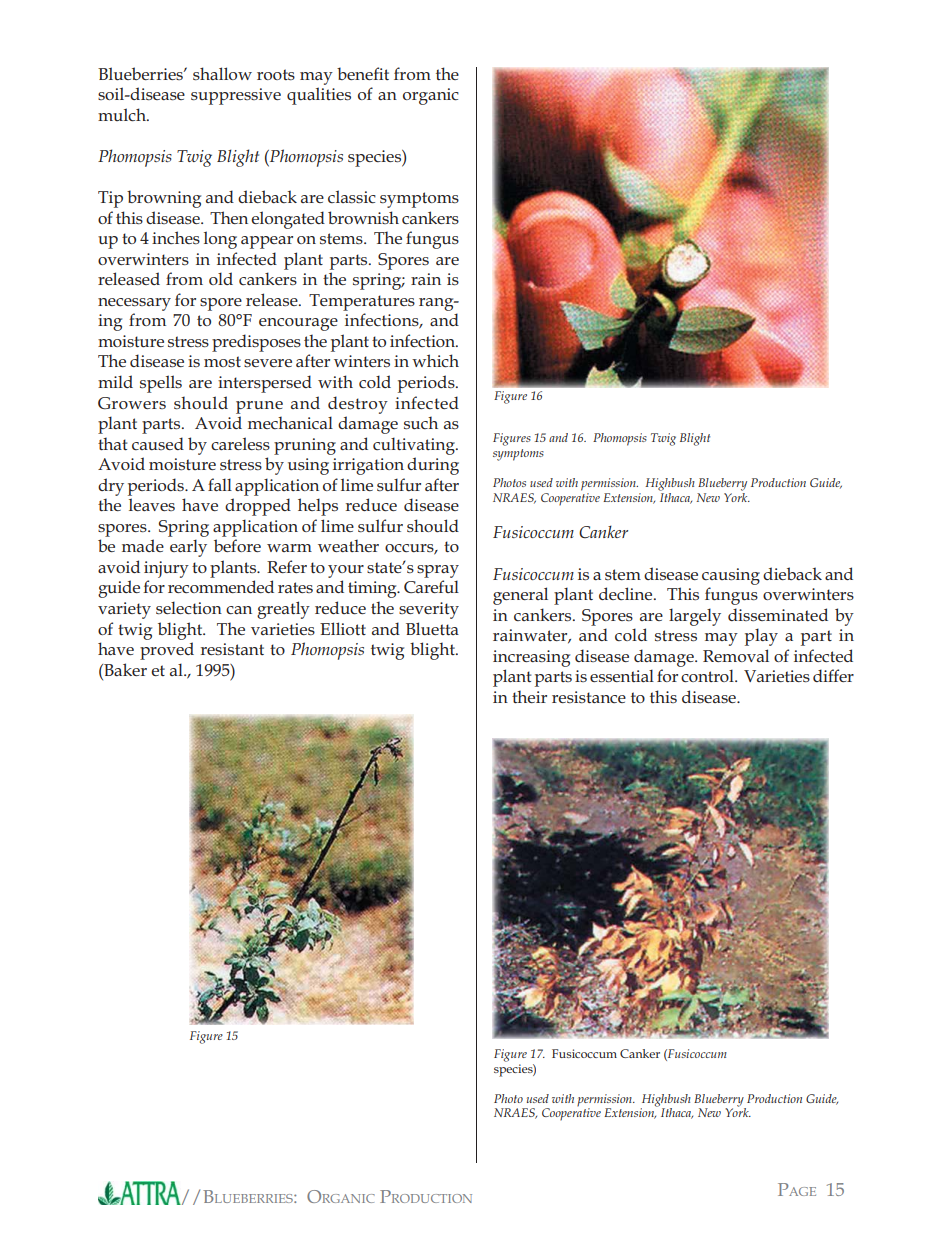  What do you see at coordinates (188, 548) in the image?
I see `early` at bounding box center [188, 548].
